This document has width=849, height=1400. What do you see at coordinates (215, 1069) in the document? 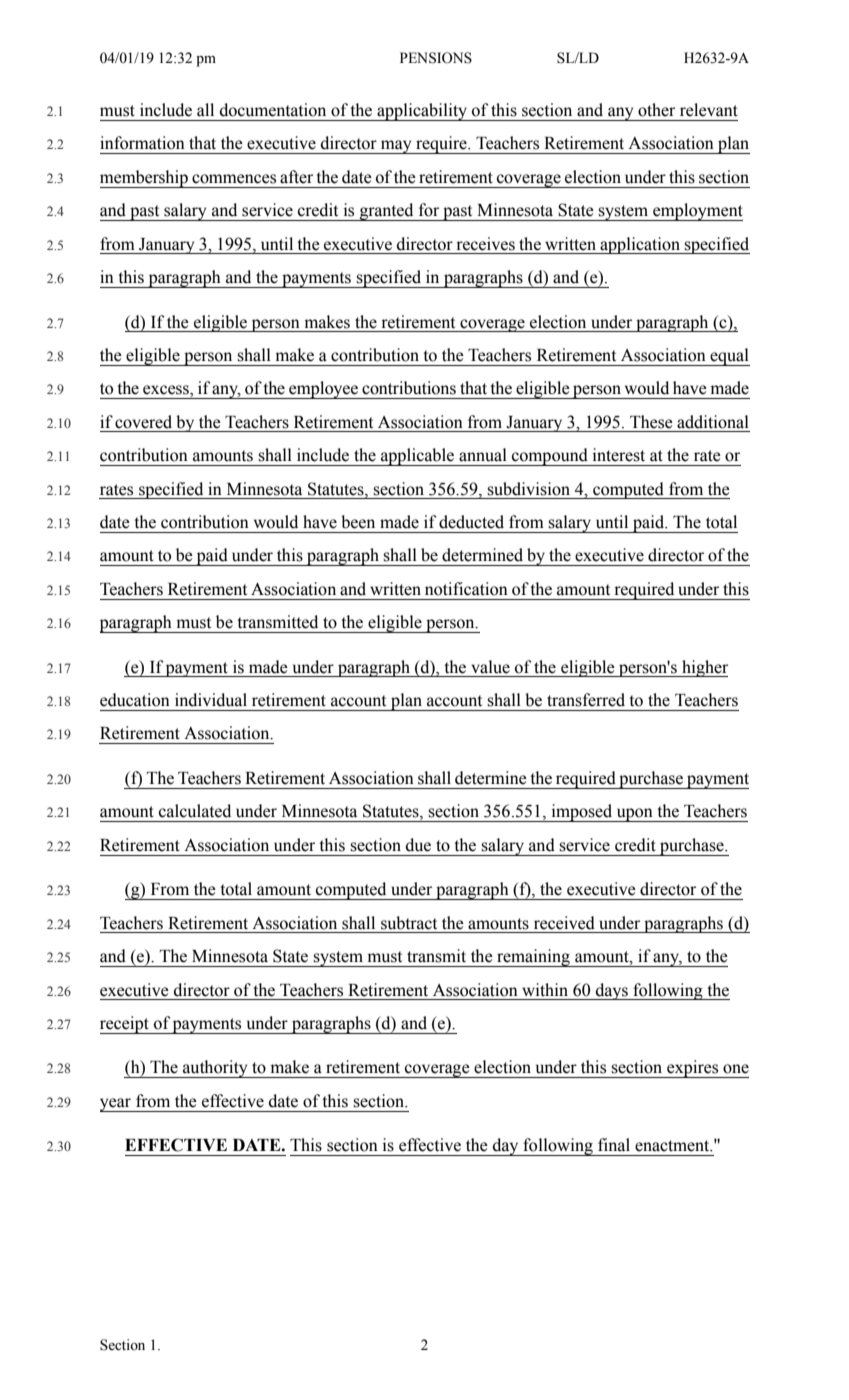
I see `authority` at bounding box center [215, 1069].
